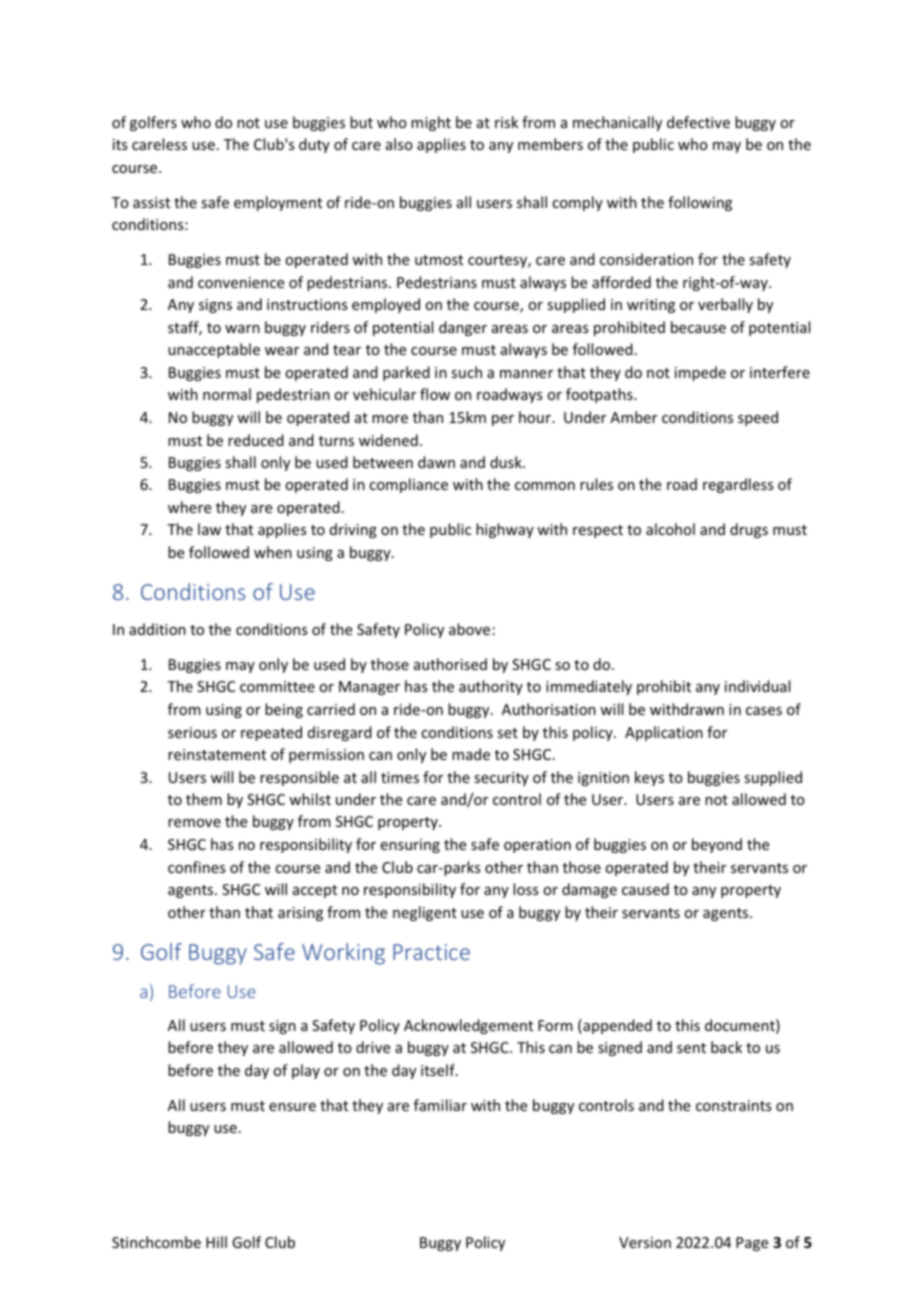 This screenshot has height=1308, width=924. Describe the element at coordinates (757, 686) in the screenshot. I see `individual` at that location.
